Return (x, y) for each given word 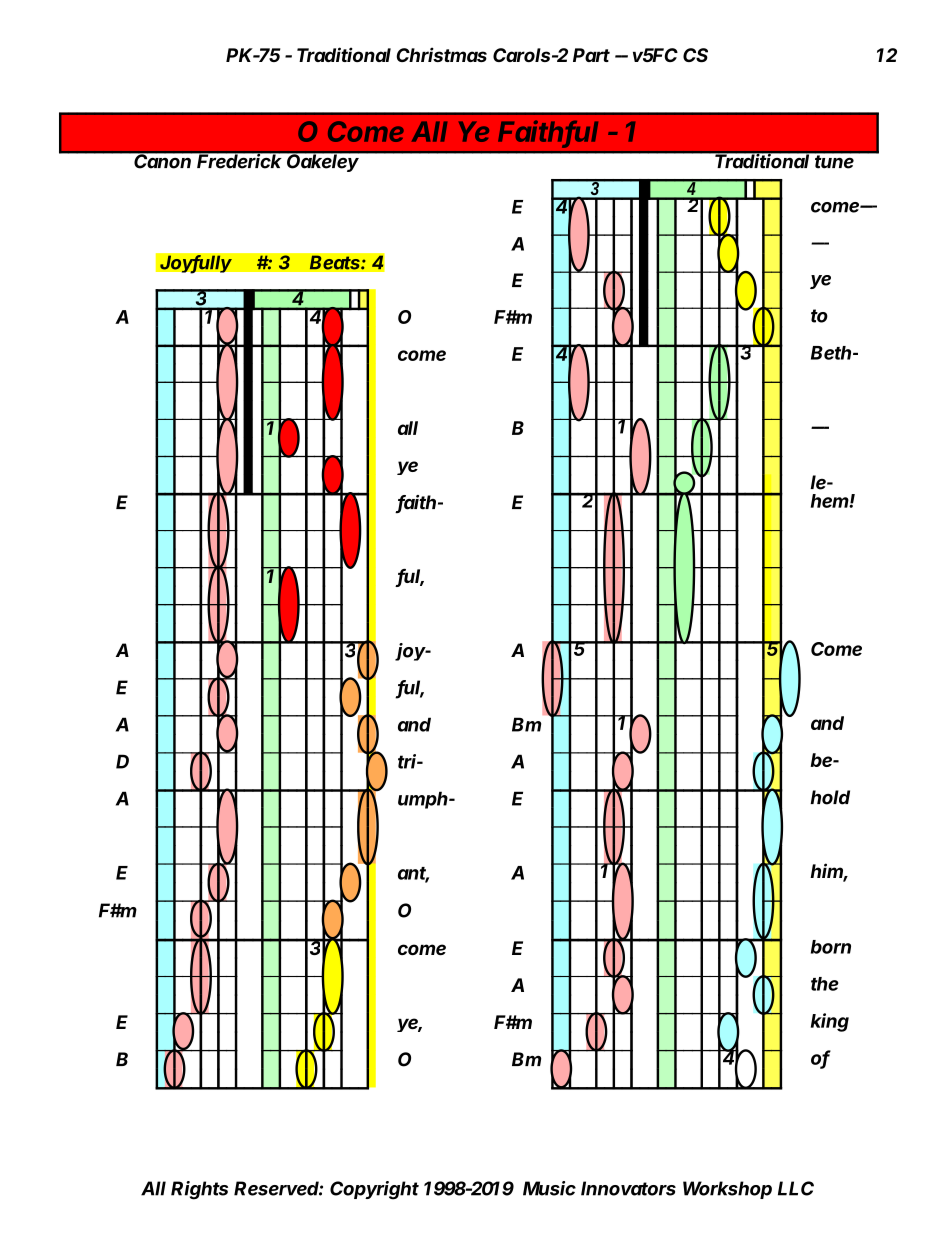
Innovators (628, 1188)
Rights (199, 1190)
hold (830, 797)
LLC (796, 1188)
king (830, 1022)
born (831, 947)
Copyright (374, 1190)
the (825, 984)
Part (591, 55)
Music (549, 1188)
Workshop (727, 1190)
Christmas (441, 54)
